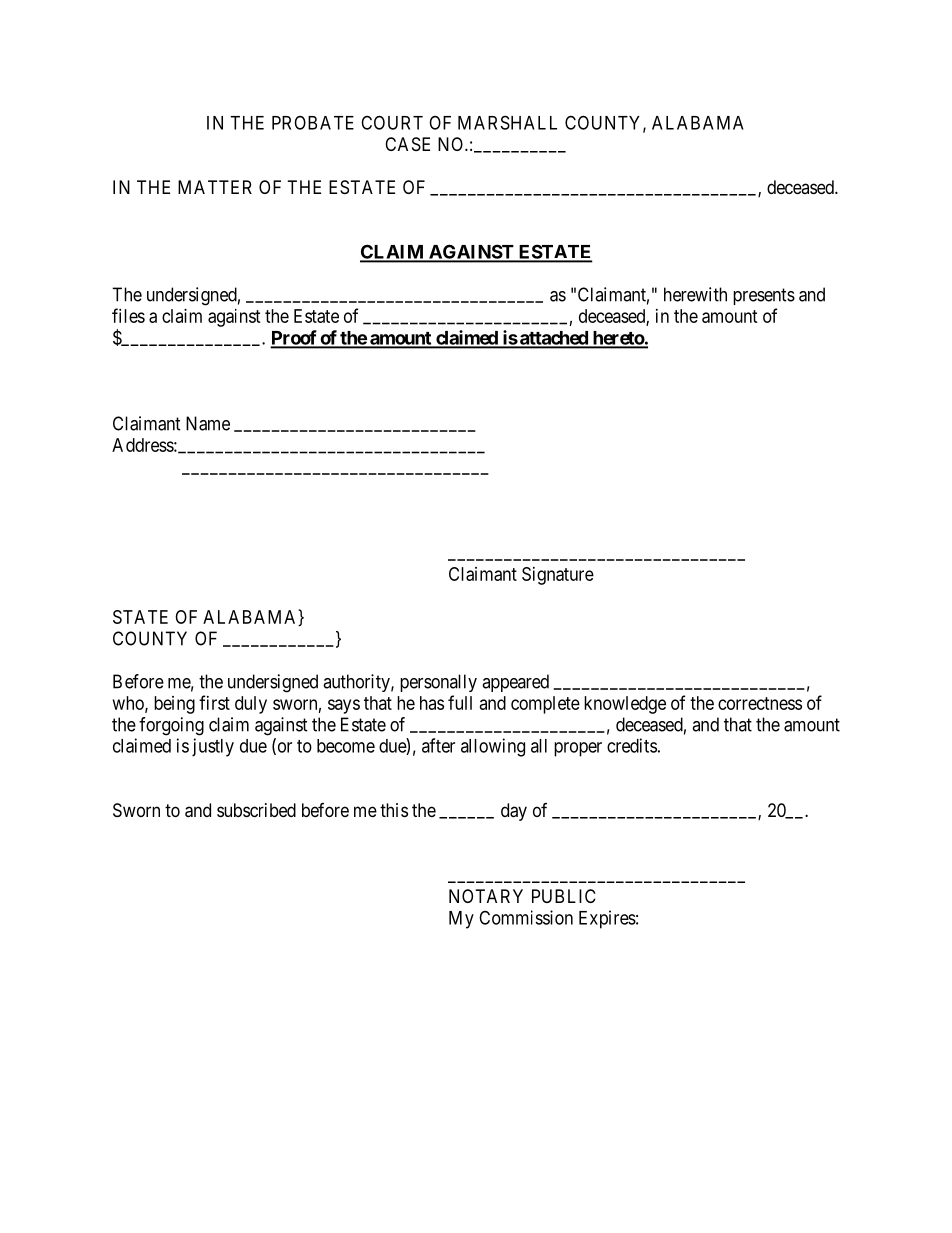  I want to click on MATTER, so click(215, 187).
